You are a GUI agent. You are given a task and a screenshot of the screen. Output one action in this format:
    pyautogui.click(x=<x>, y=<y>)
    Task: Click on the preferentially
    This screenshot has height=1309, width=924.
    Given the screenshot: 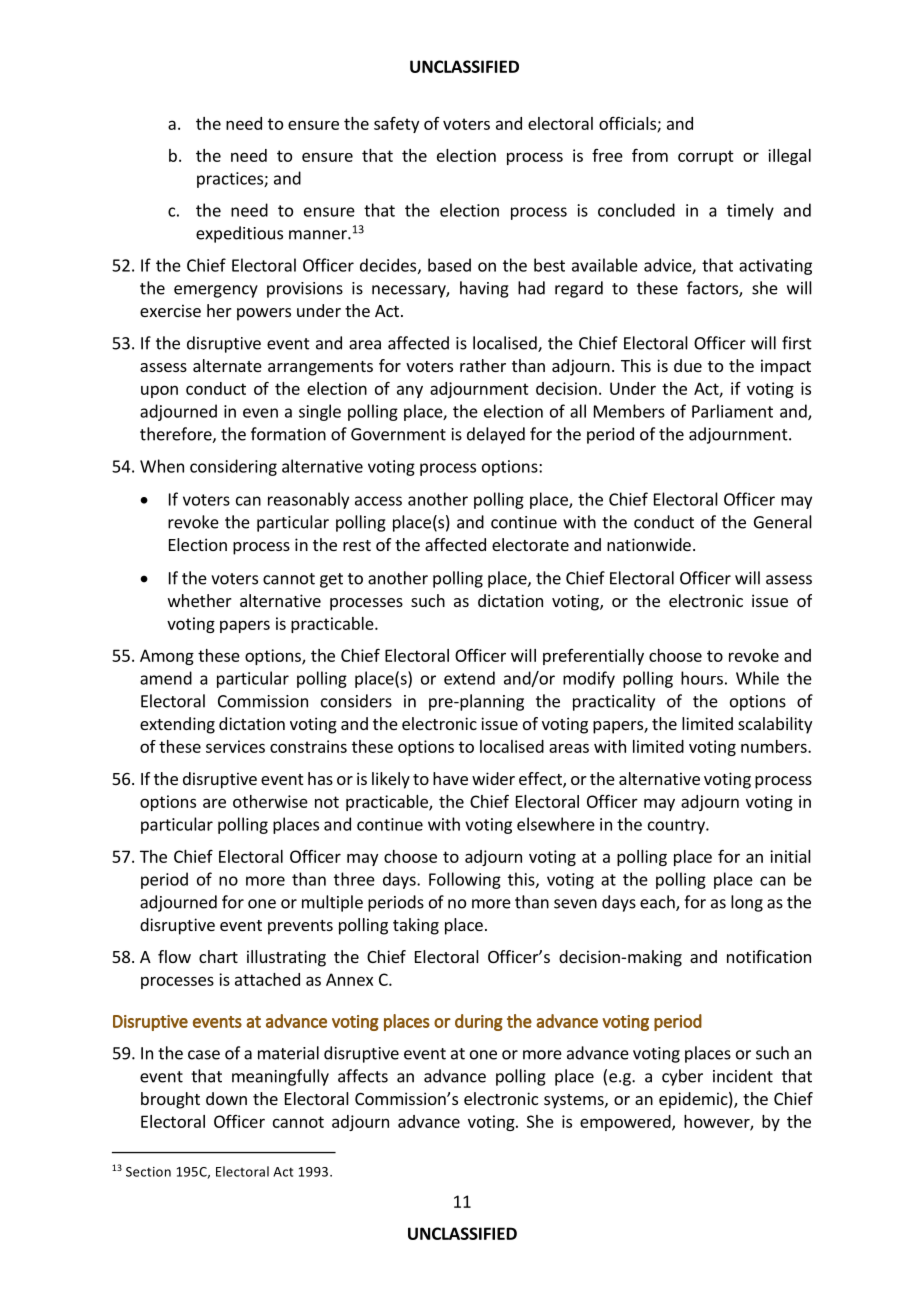 What is the action you would take?
    pyautogui.click(x=593, y=657)
